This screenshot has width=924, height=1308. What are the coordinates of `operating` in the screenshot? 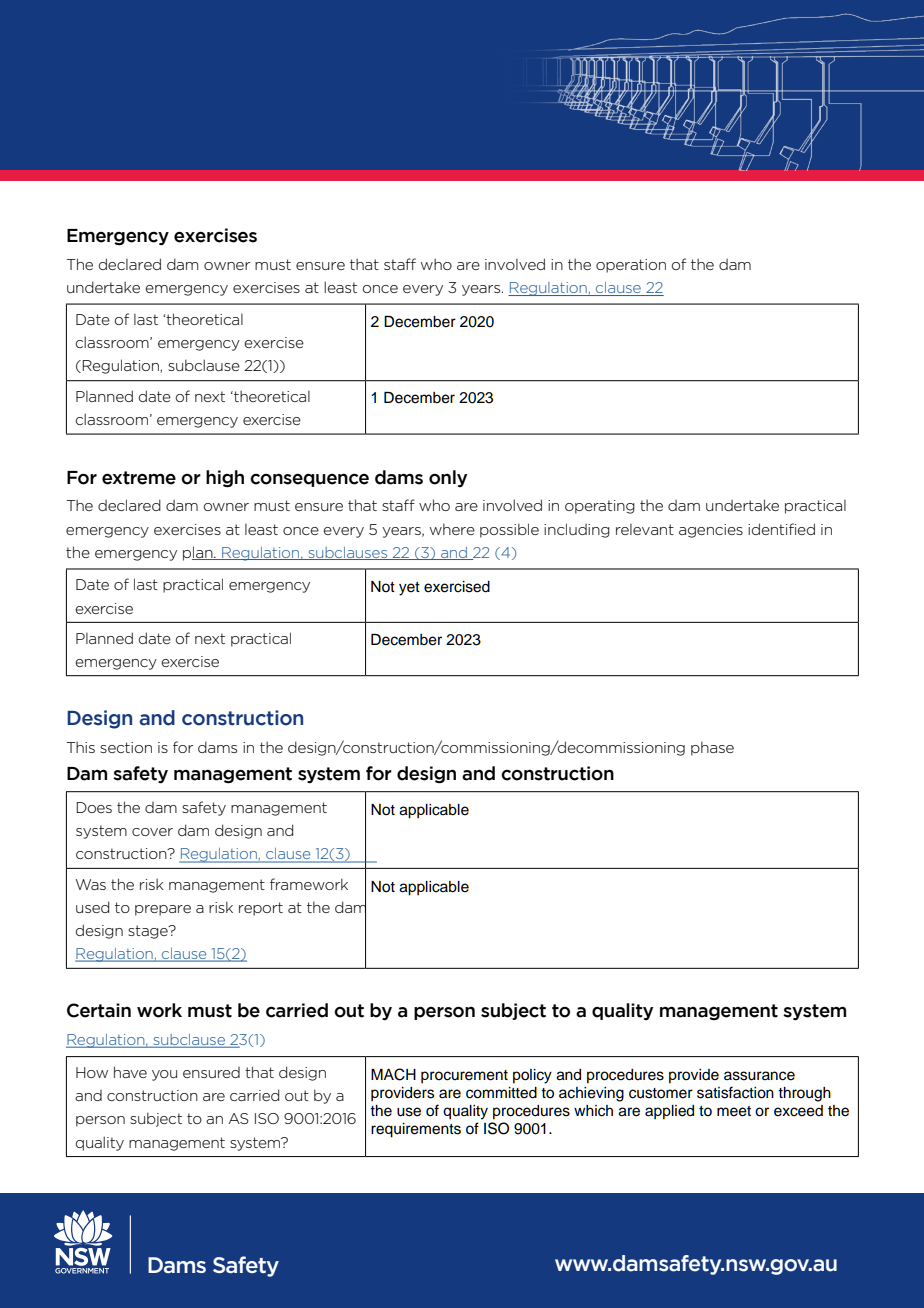 It's located at (600, 507).
